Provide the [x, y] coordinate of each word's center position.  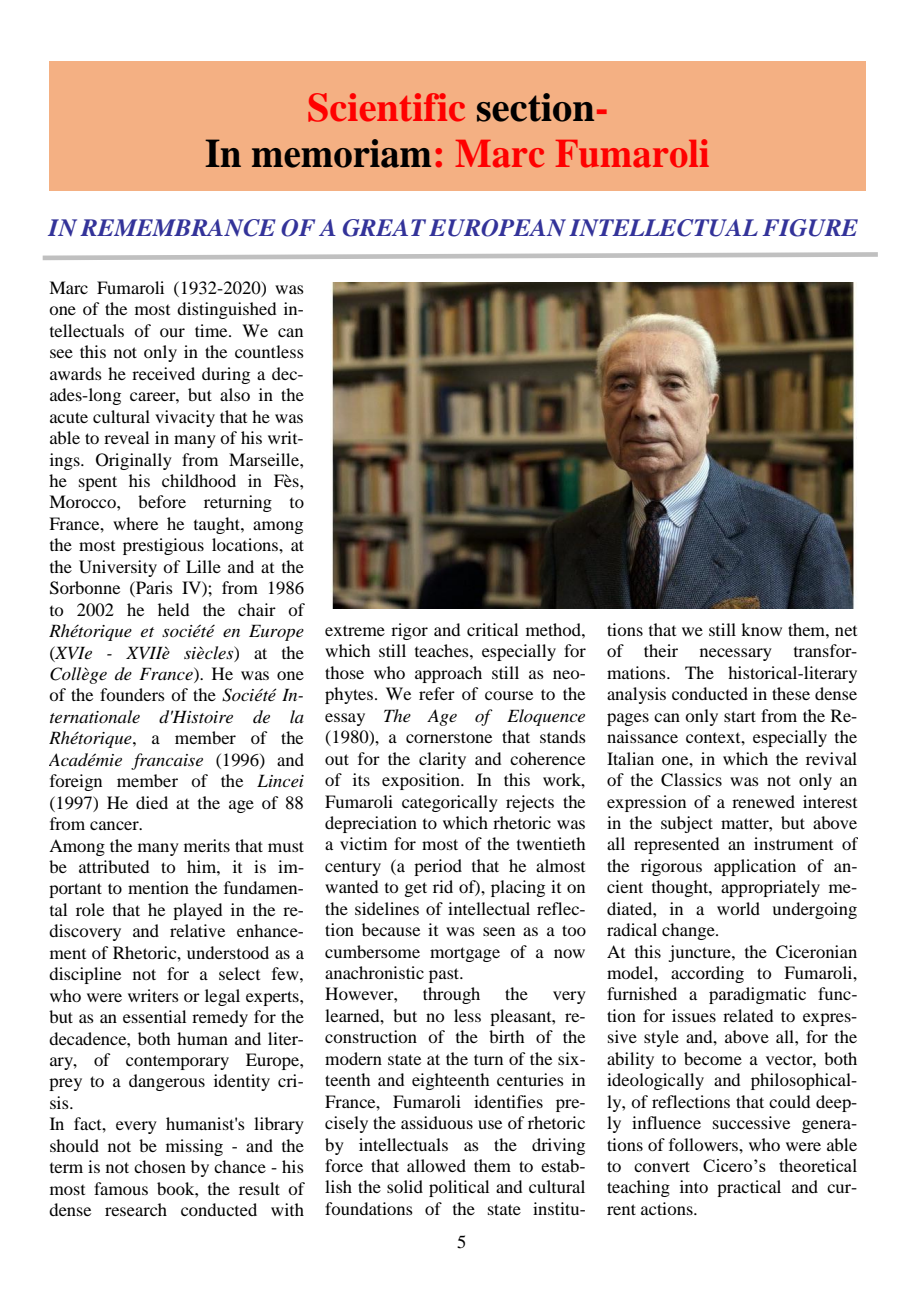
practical [749, 1188]
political [459, 1188]
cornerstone [449, 737]
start [740, 716]
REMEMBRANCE [178, 228]
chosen [160, 1166]
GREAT [384, 228]
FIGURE [810, 228]
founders [132, 694]
